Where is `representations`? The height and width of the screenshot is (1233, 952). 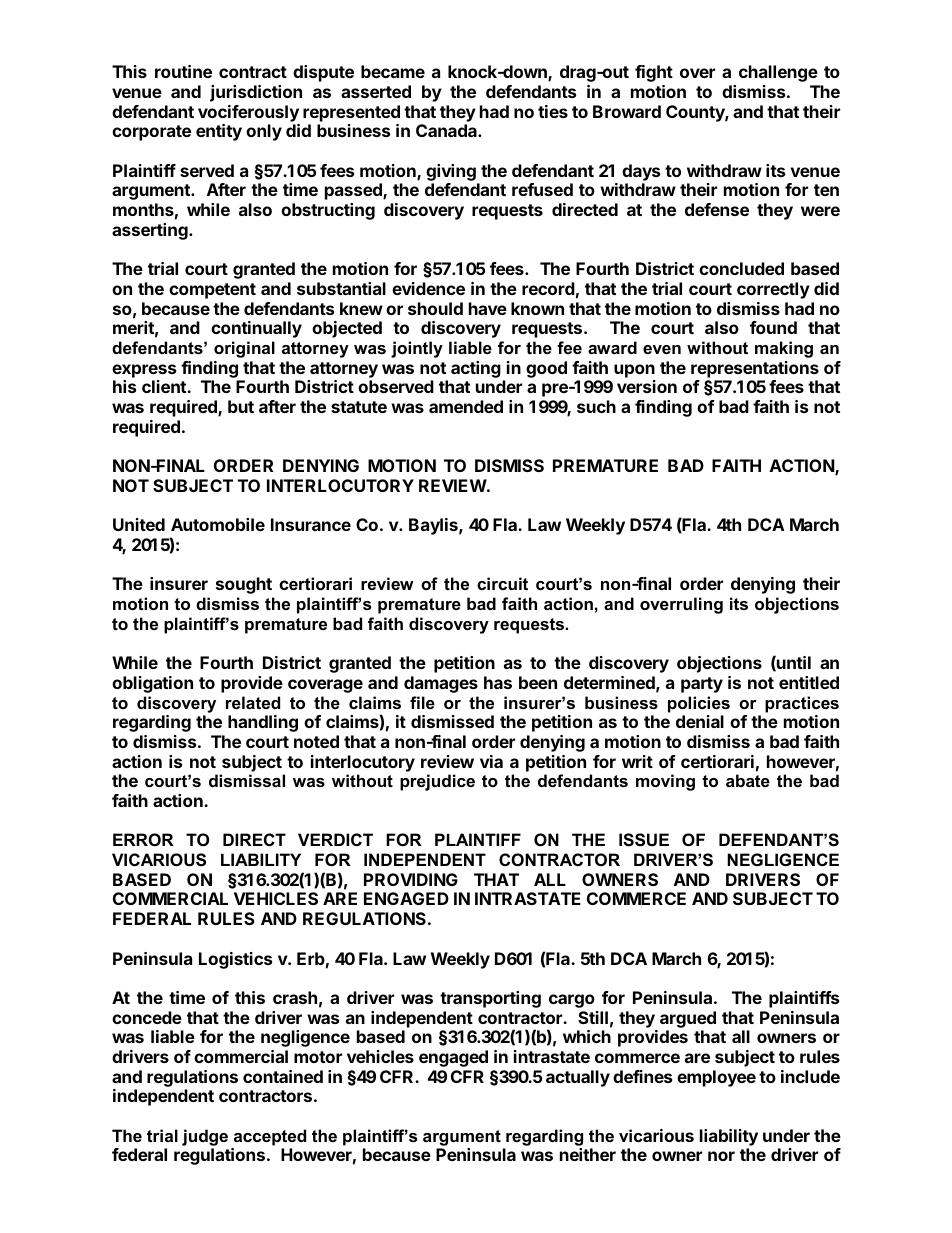 representations is located at coordinates (755, 369).
